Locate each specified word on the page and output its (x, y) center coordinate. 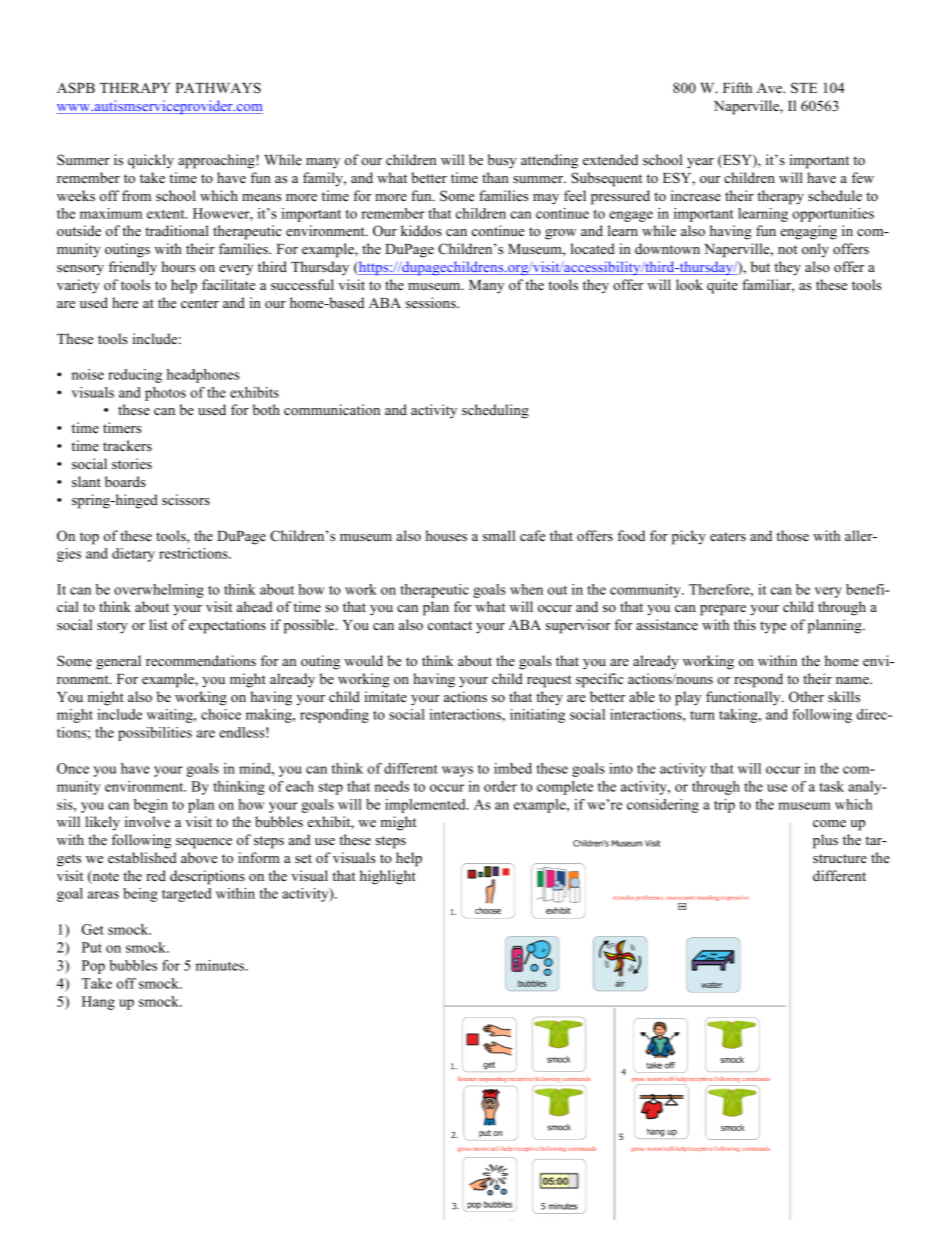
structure (840, 858)
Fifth (737, 87)
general (118, 662)
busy (502, 161)
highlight (388, 877)
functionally (744, 698)
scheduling (495, 411)
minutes (221, 965)
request (549, 681)
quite (722, 286)
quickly (151, 161)
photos (165, 394)
